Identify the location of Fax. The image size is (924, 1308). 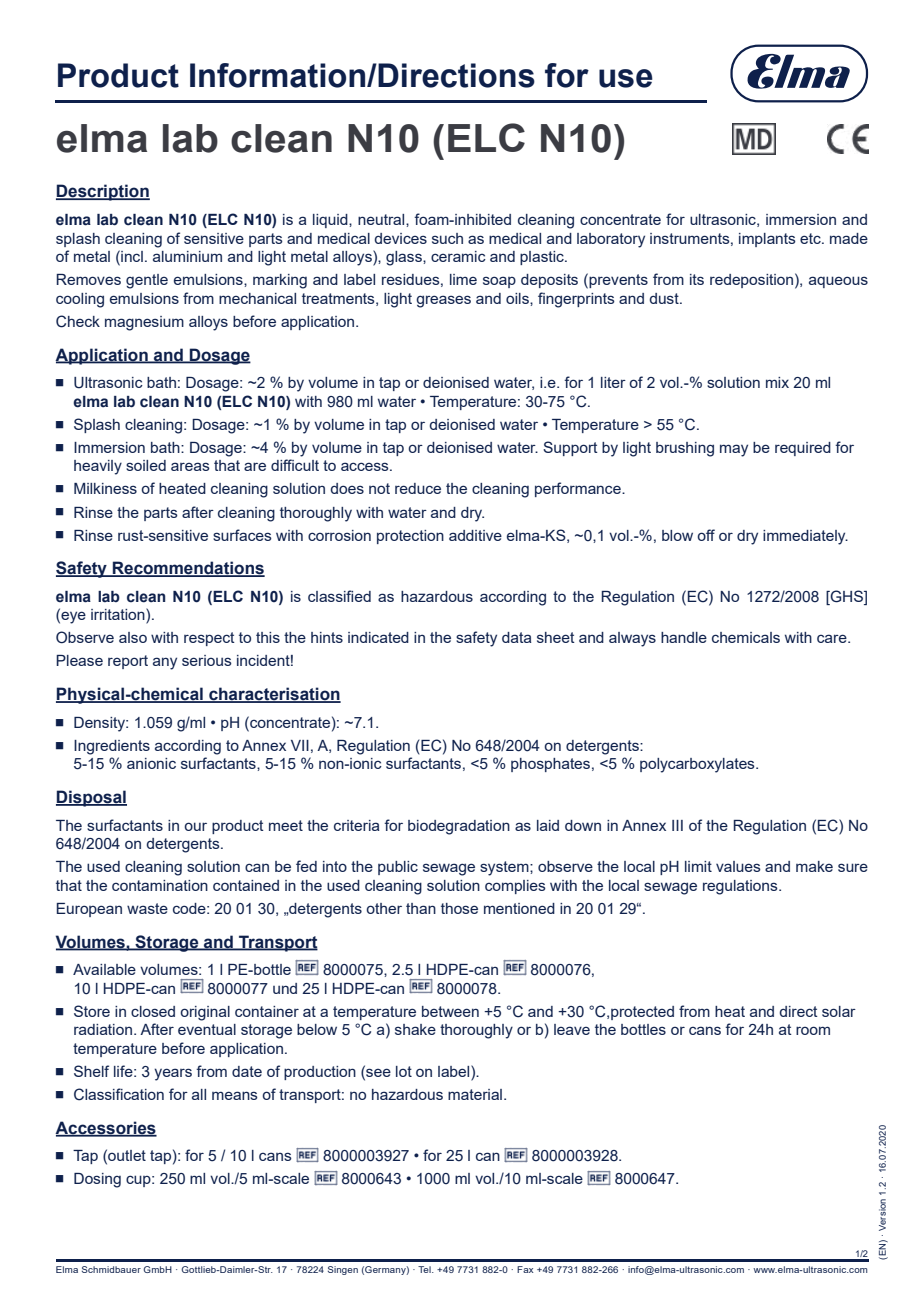
(525, 1269).
